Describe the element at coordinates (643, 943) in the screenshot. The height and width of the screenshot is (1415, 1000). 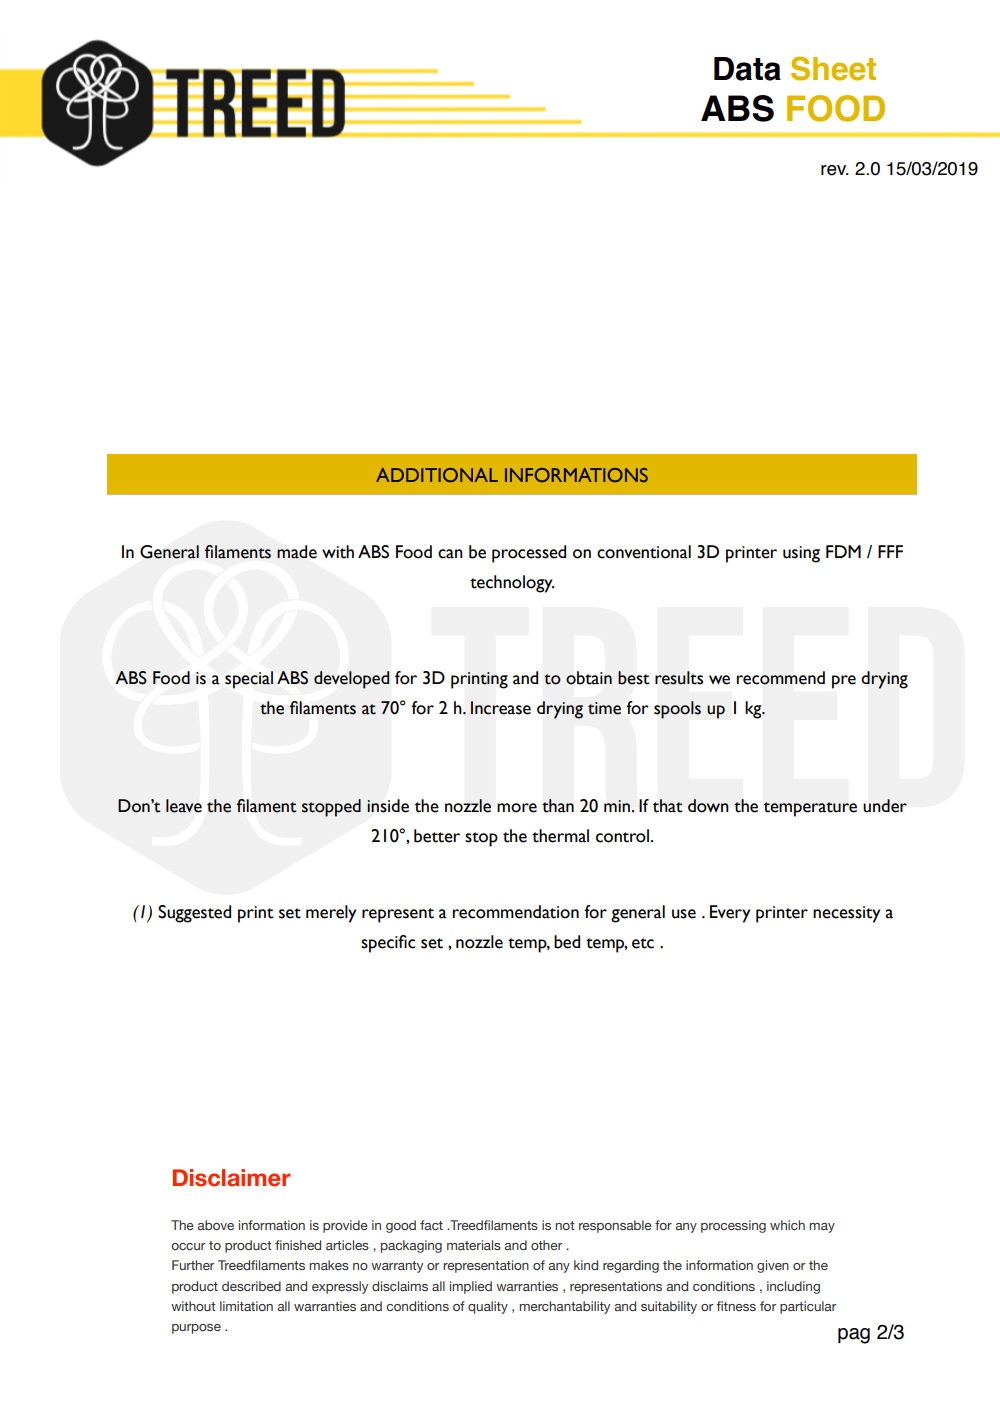
I see `etc` at that location.
